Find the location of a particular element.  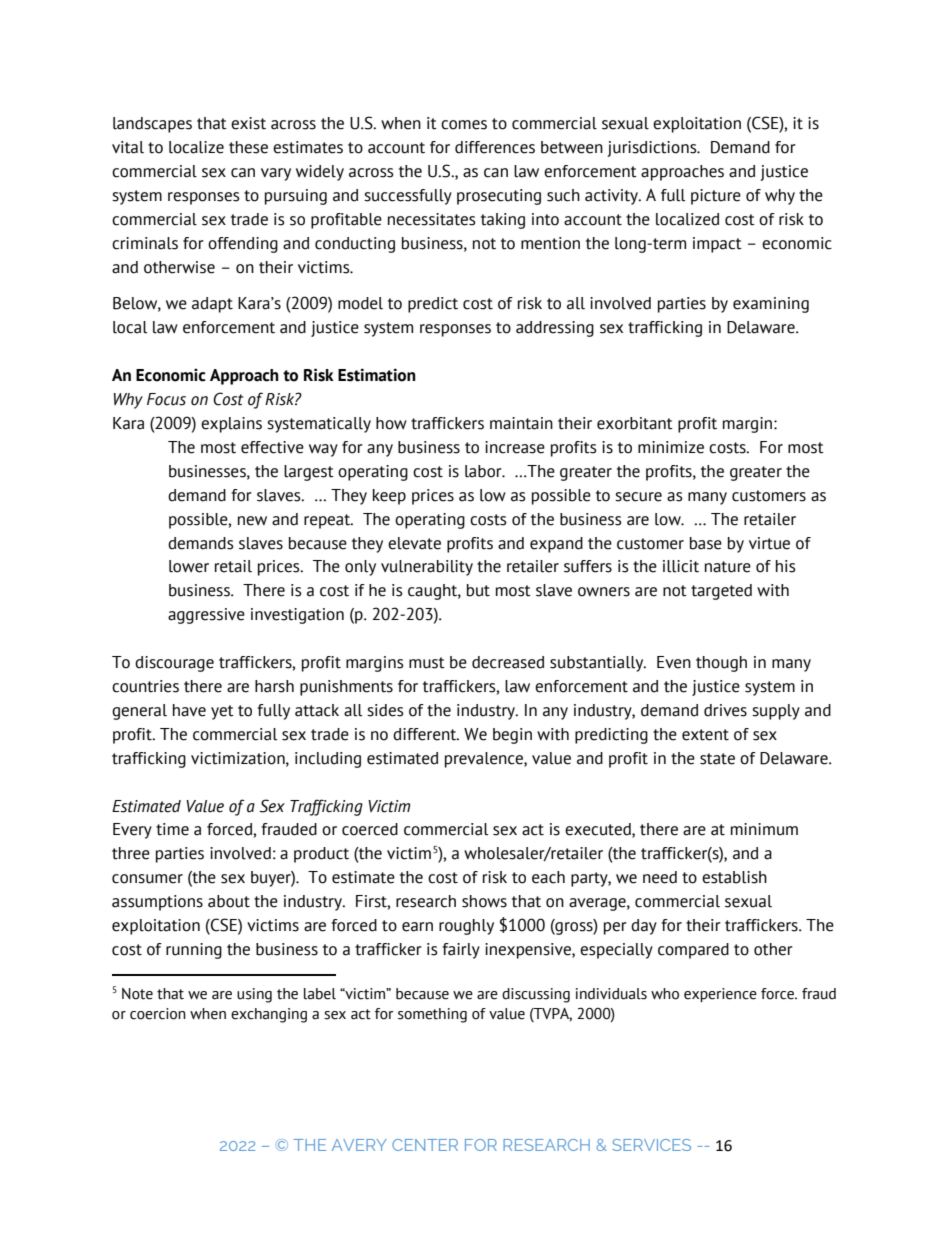

minimize is located at coordinates (671, 447).
